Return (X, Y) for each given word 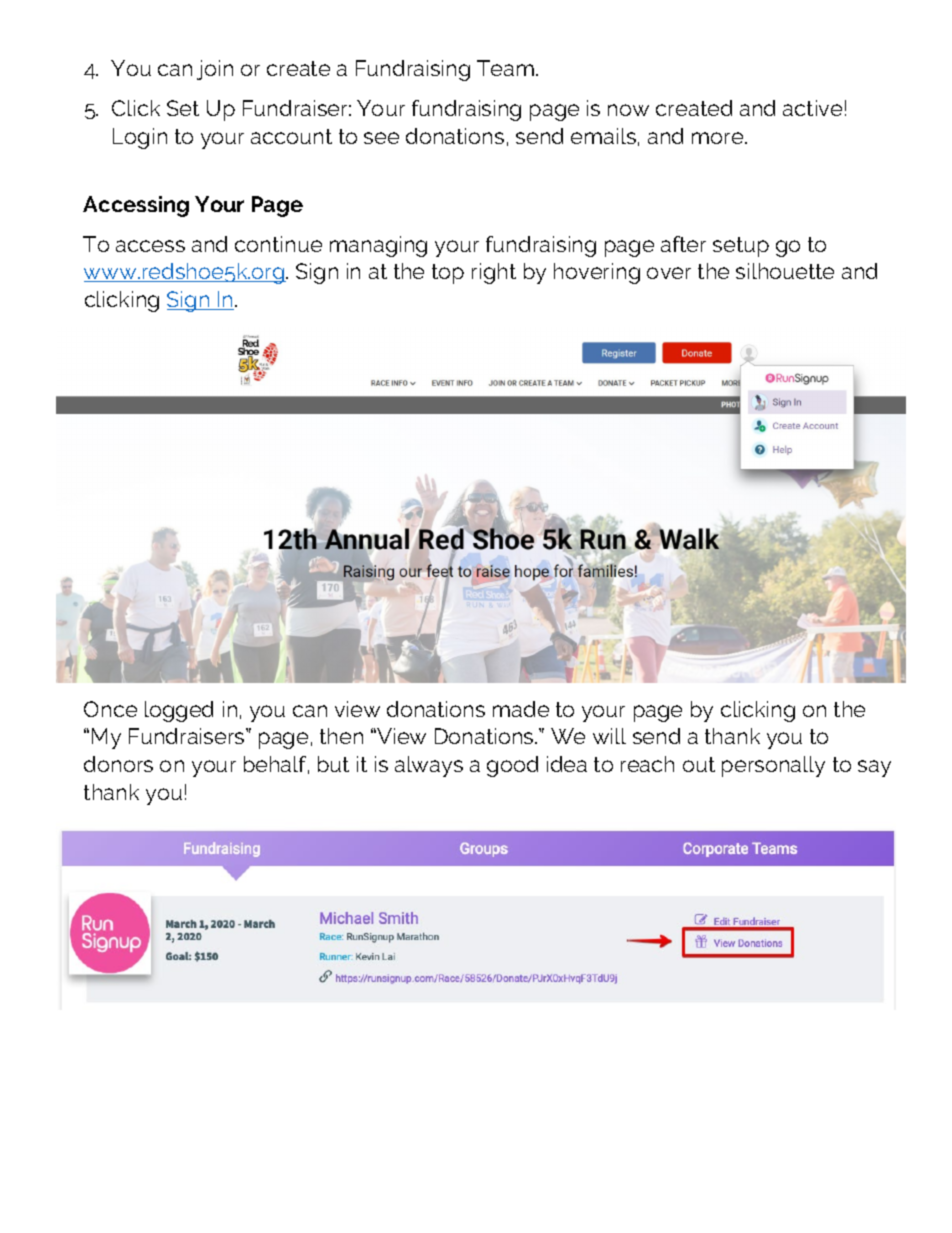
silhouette (785, 271)
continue (278, 244)
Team (505, 68)
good (512, 766)
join (215, 70)
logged (179, 711)
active (812, 108)
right (494, 273)
